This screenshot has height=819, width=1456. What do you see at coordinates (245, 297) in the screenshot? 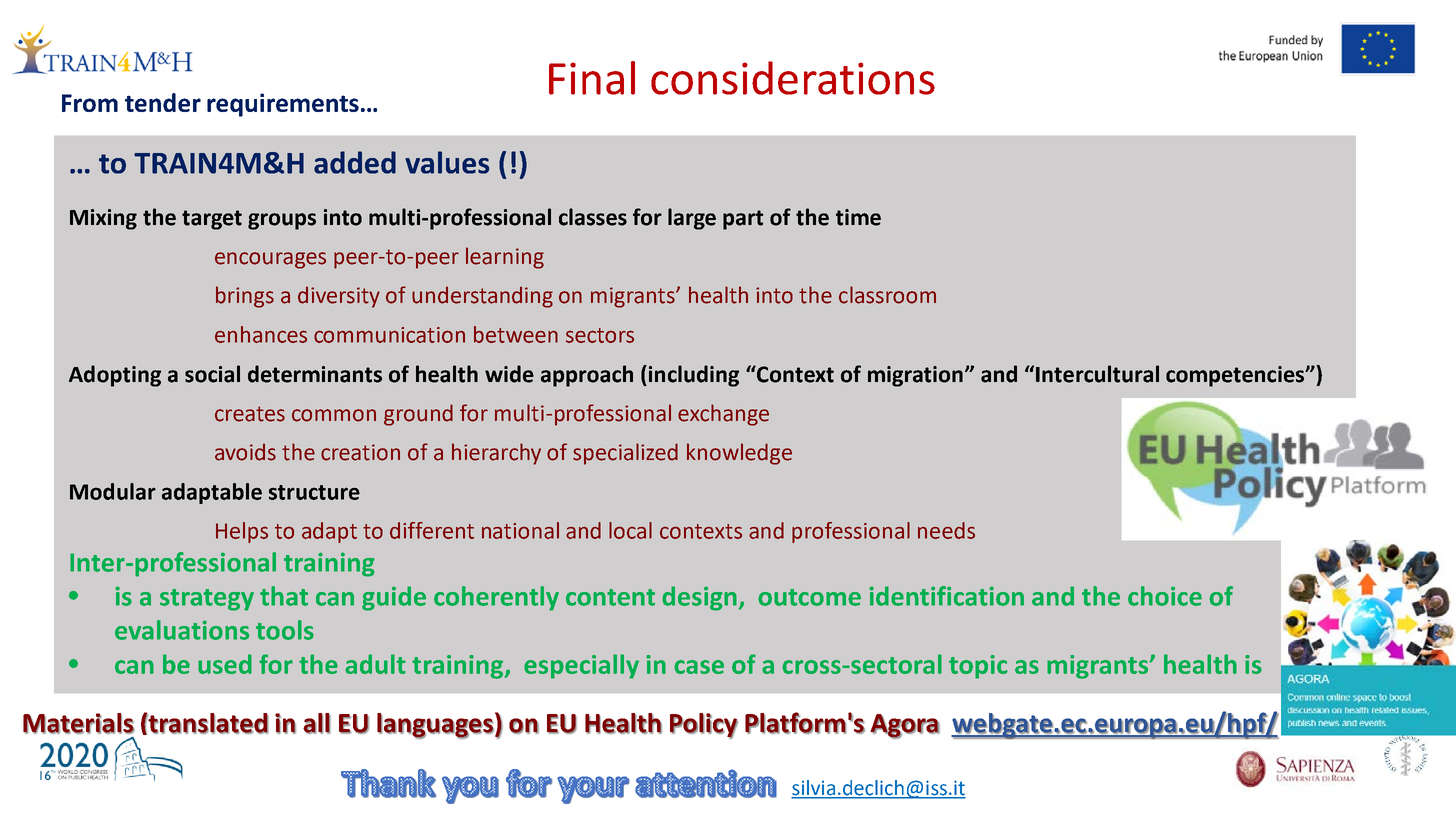
I see `brings` at bounding box center [245, 297].
